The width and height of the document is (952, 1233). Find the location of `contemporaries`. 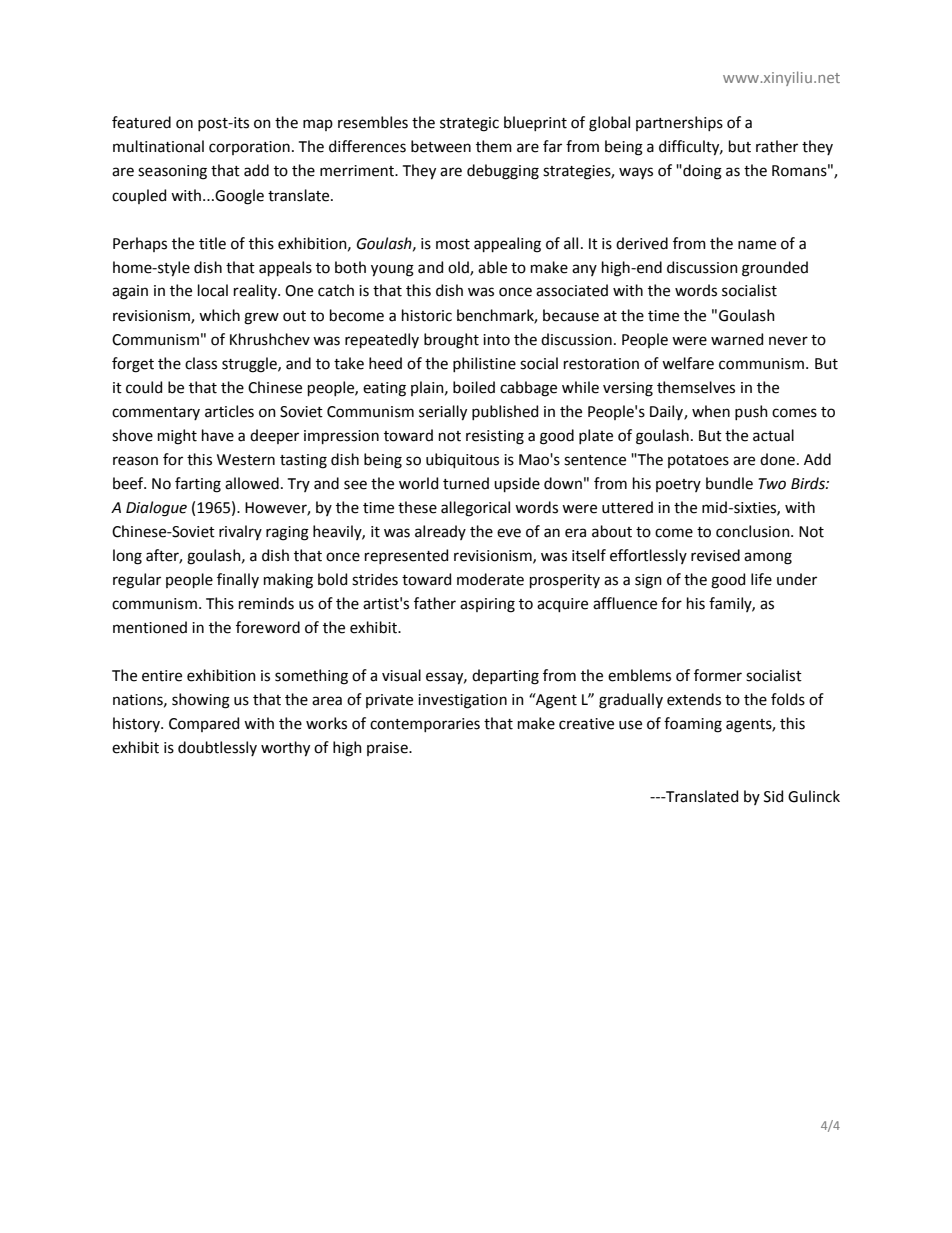

contemporaries is located at coordinates (425, 725).
